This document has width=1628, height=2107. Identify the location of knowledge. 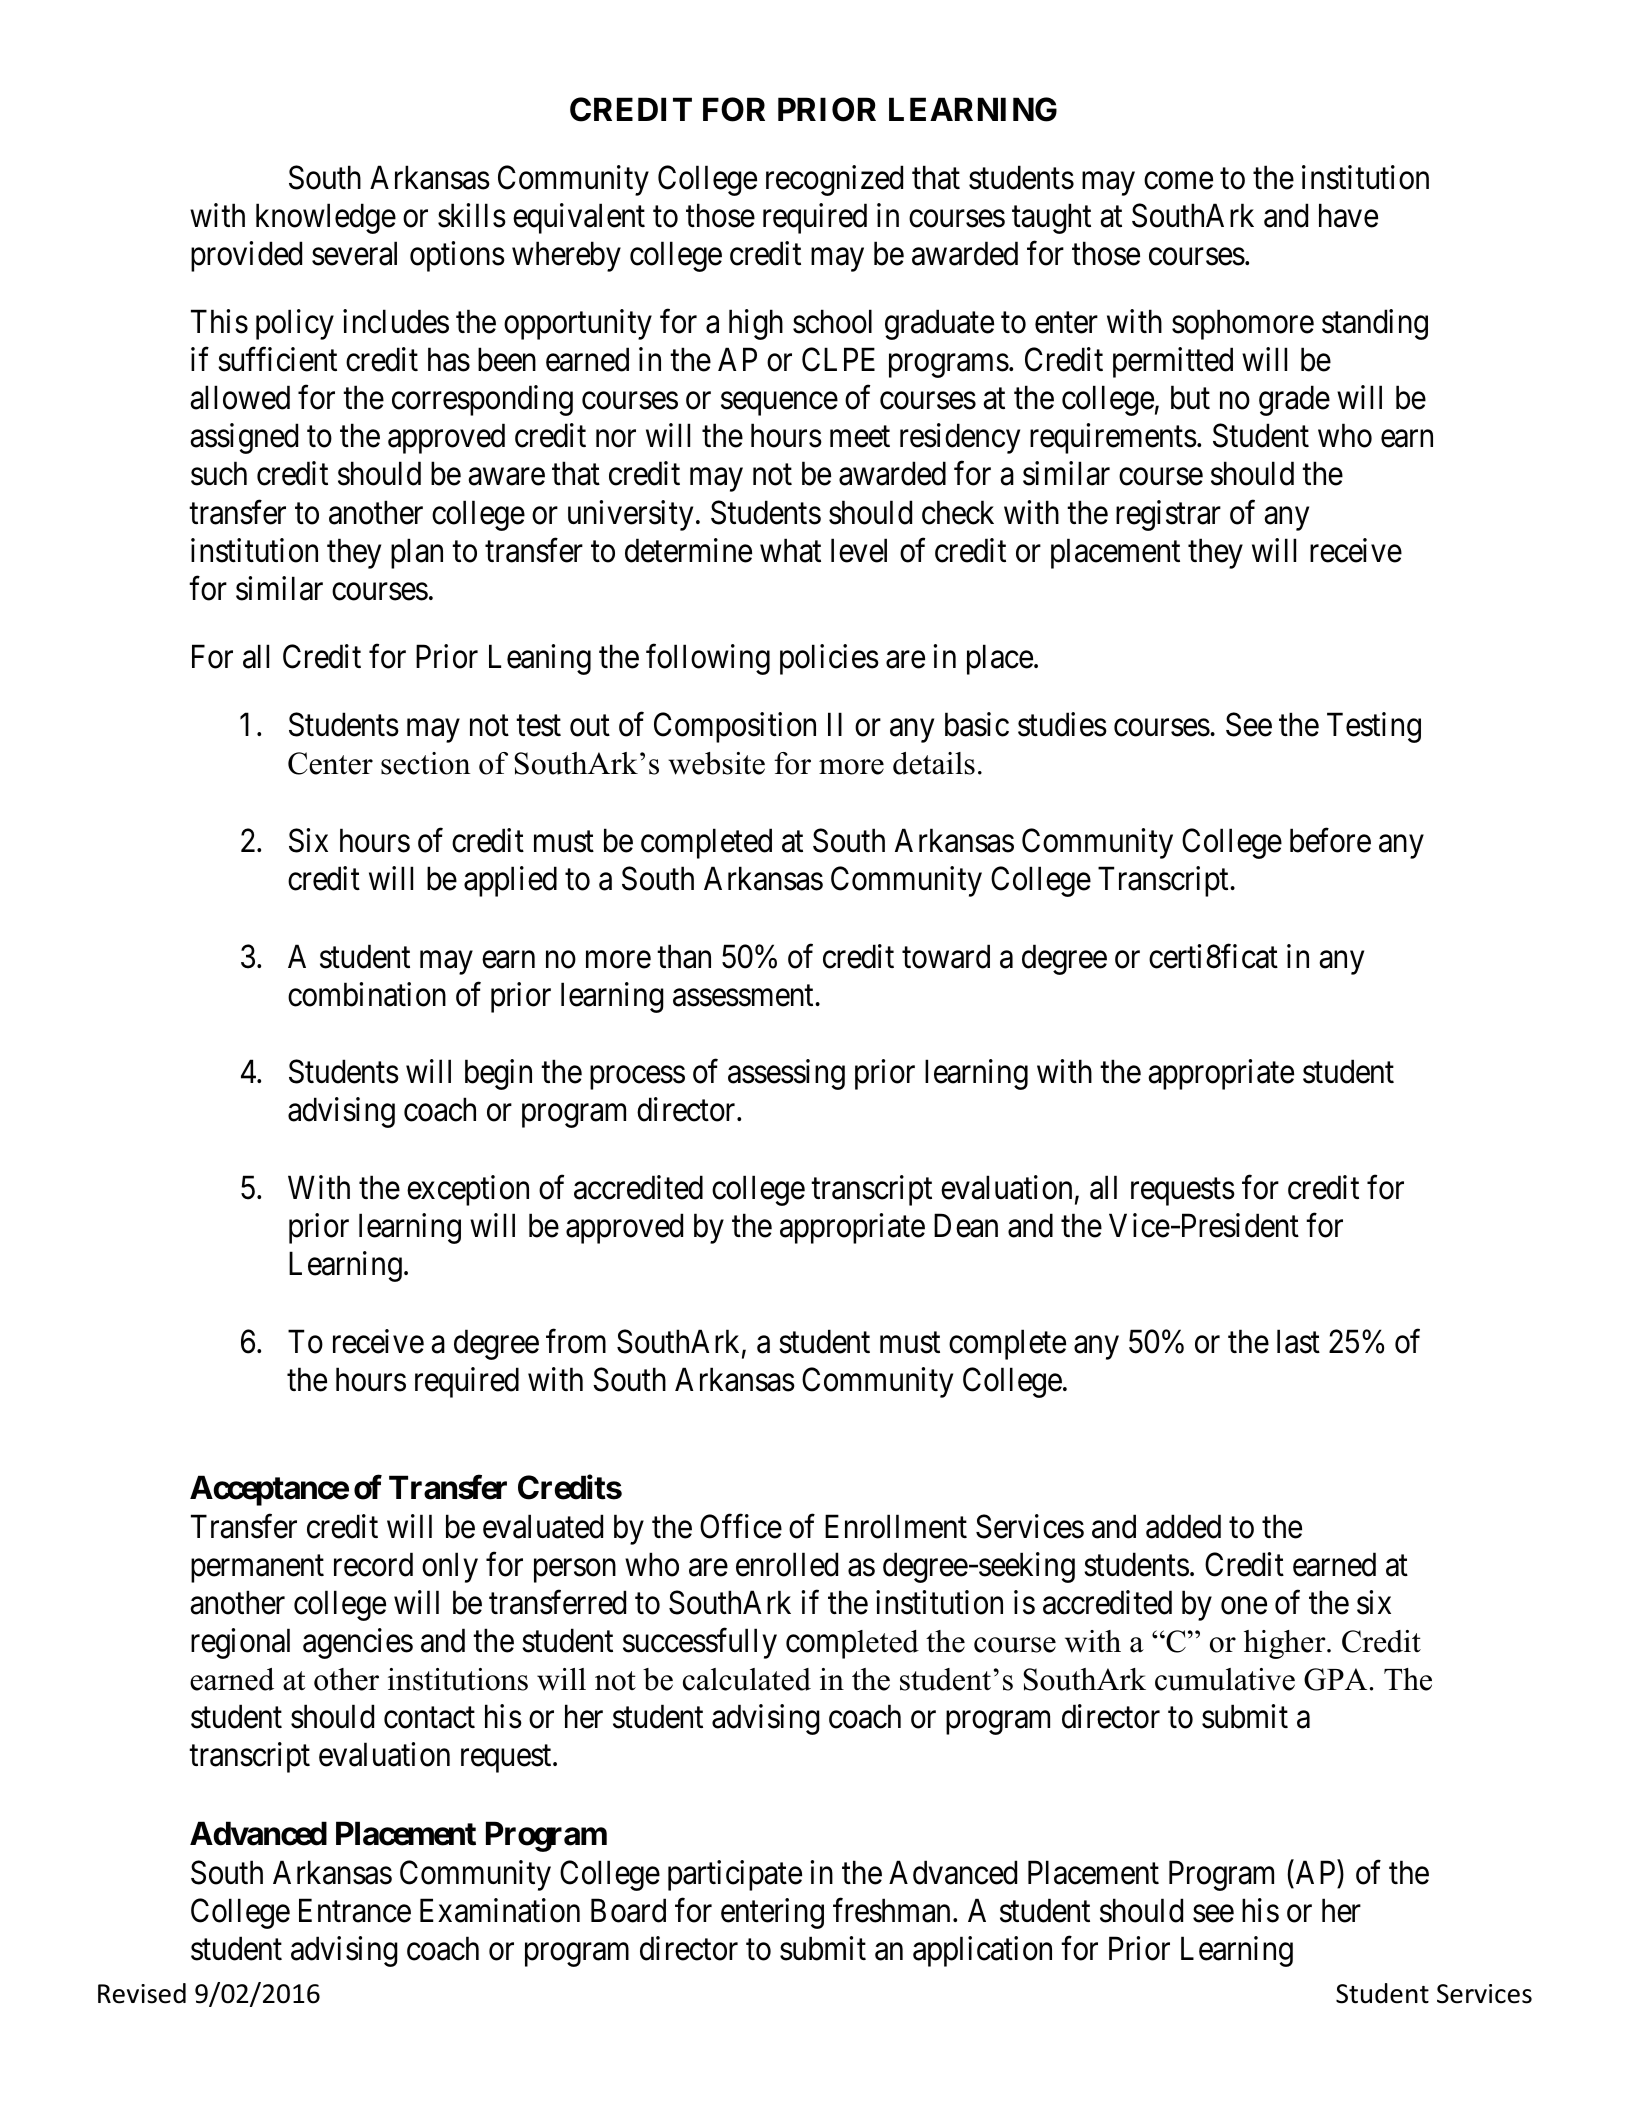
(326, 218).
